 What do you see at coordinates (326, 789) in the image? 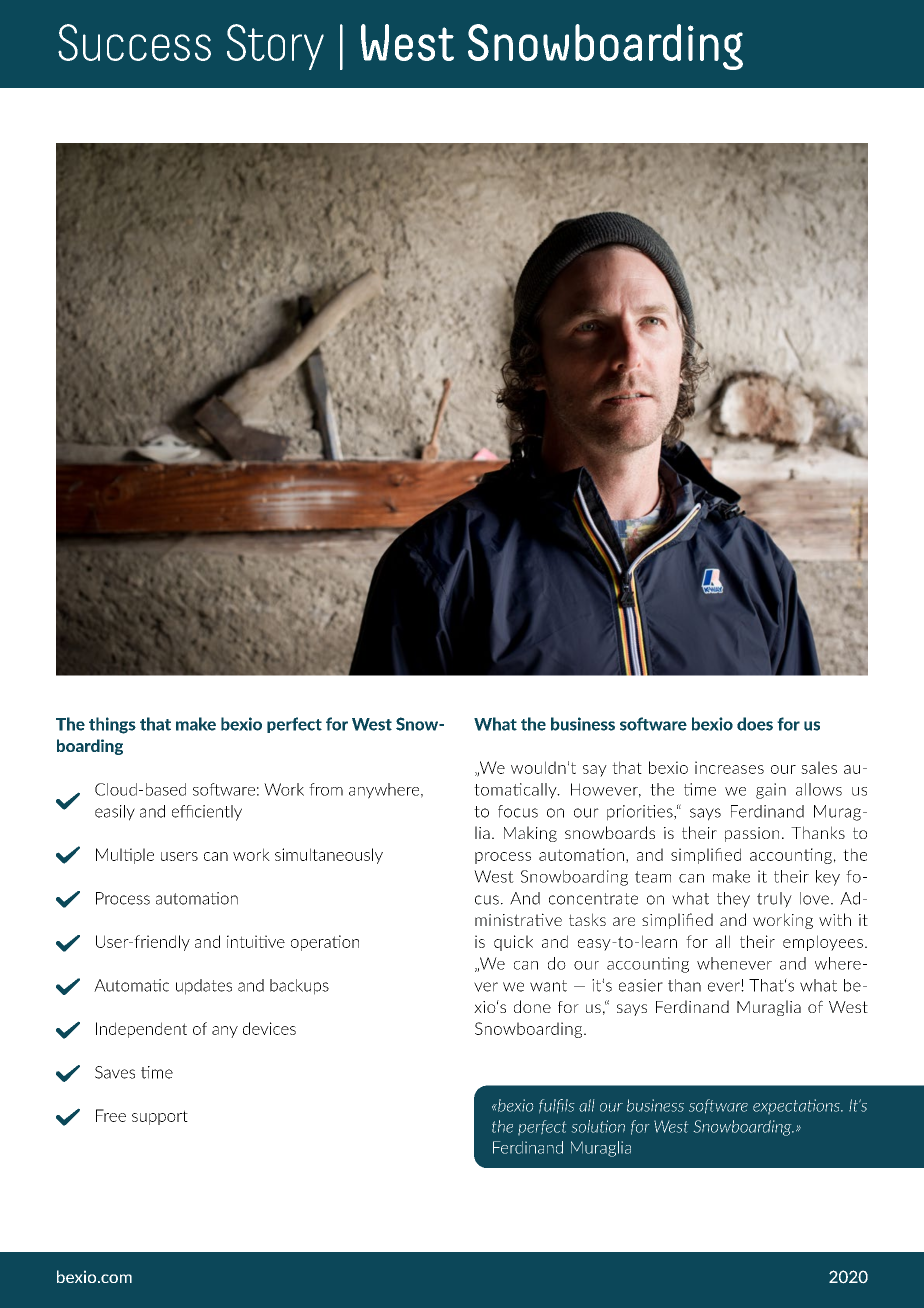
I see `from` at bounding box center [326, 789].
